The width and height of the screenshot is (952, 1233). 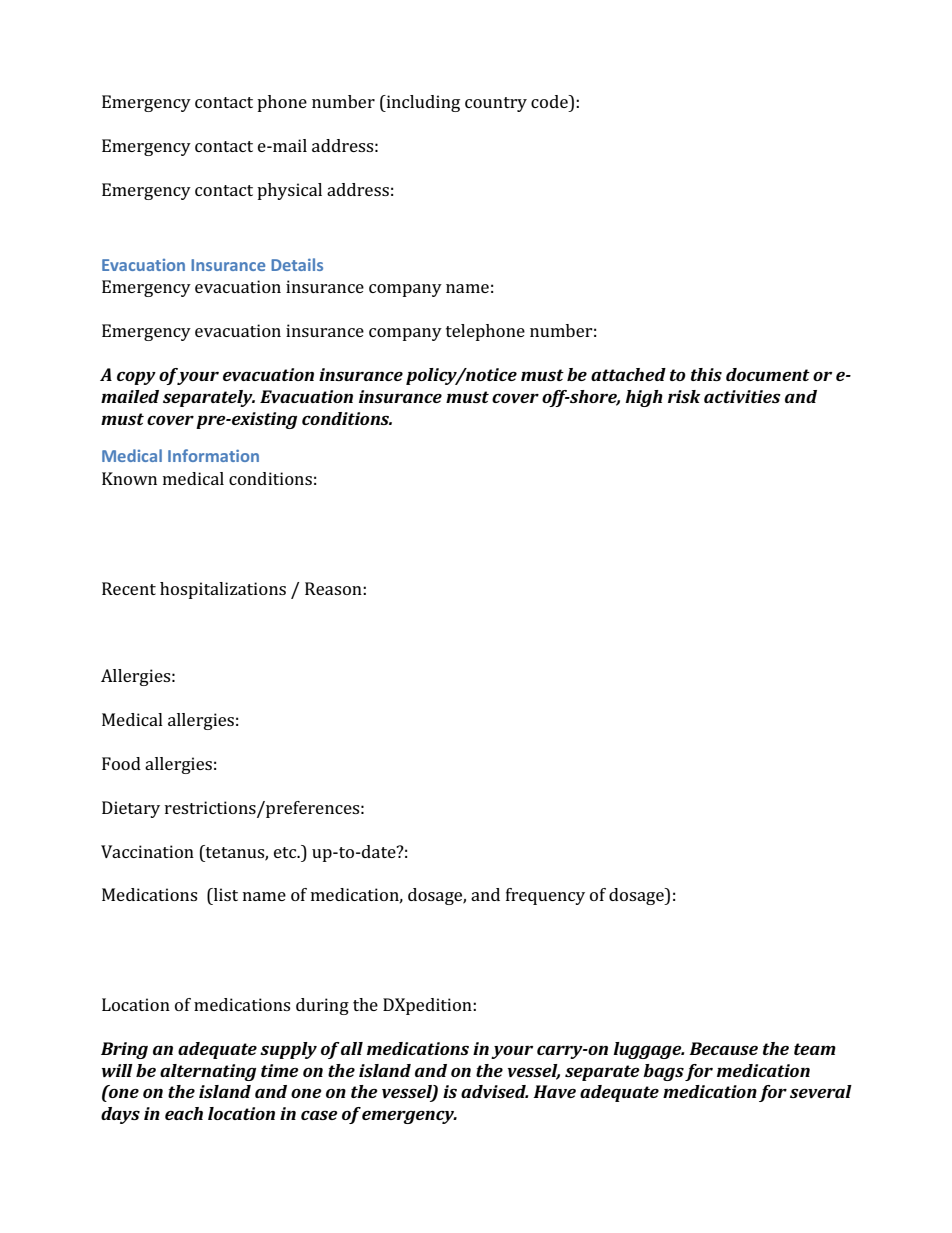 I want to click on alternating, so click(x=208, y=1072).
